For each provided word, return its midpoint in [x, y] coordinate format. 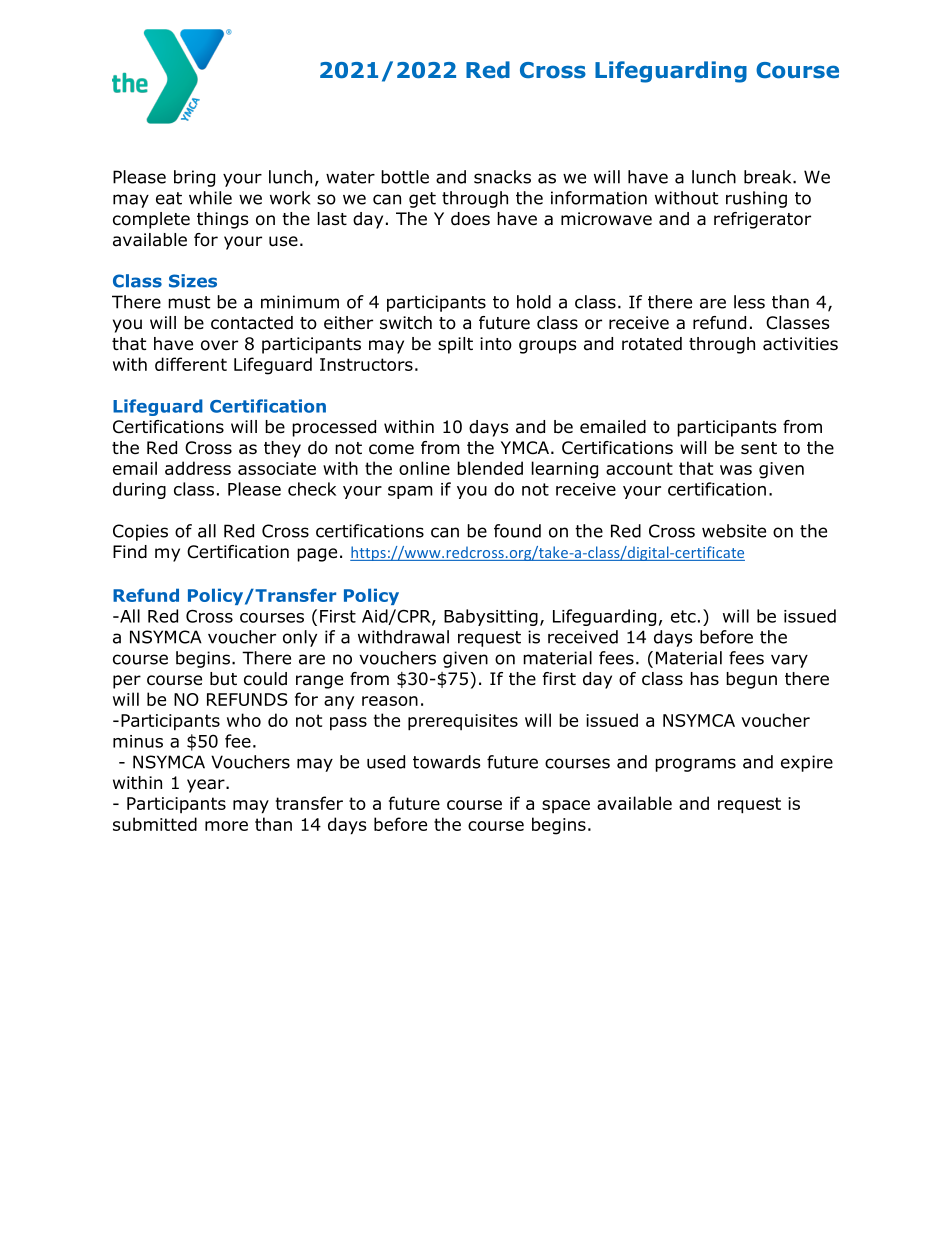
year [207, 786]
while [210, 198]
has [704, 679]
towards [447, 762]
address [198, 468]
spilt [455, 345]
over [219, 345]
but [223, 679]
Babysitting [491, 617]
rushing [756, 199]
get [422, 200]
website [734, 531]
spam [410, 492]
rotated [652, 344]
